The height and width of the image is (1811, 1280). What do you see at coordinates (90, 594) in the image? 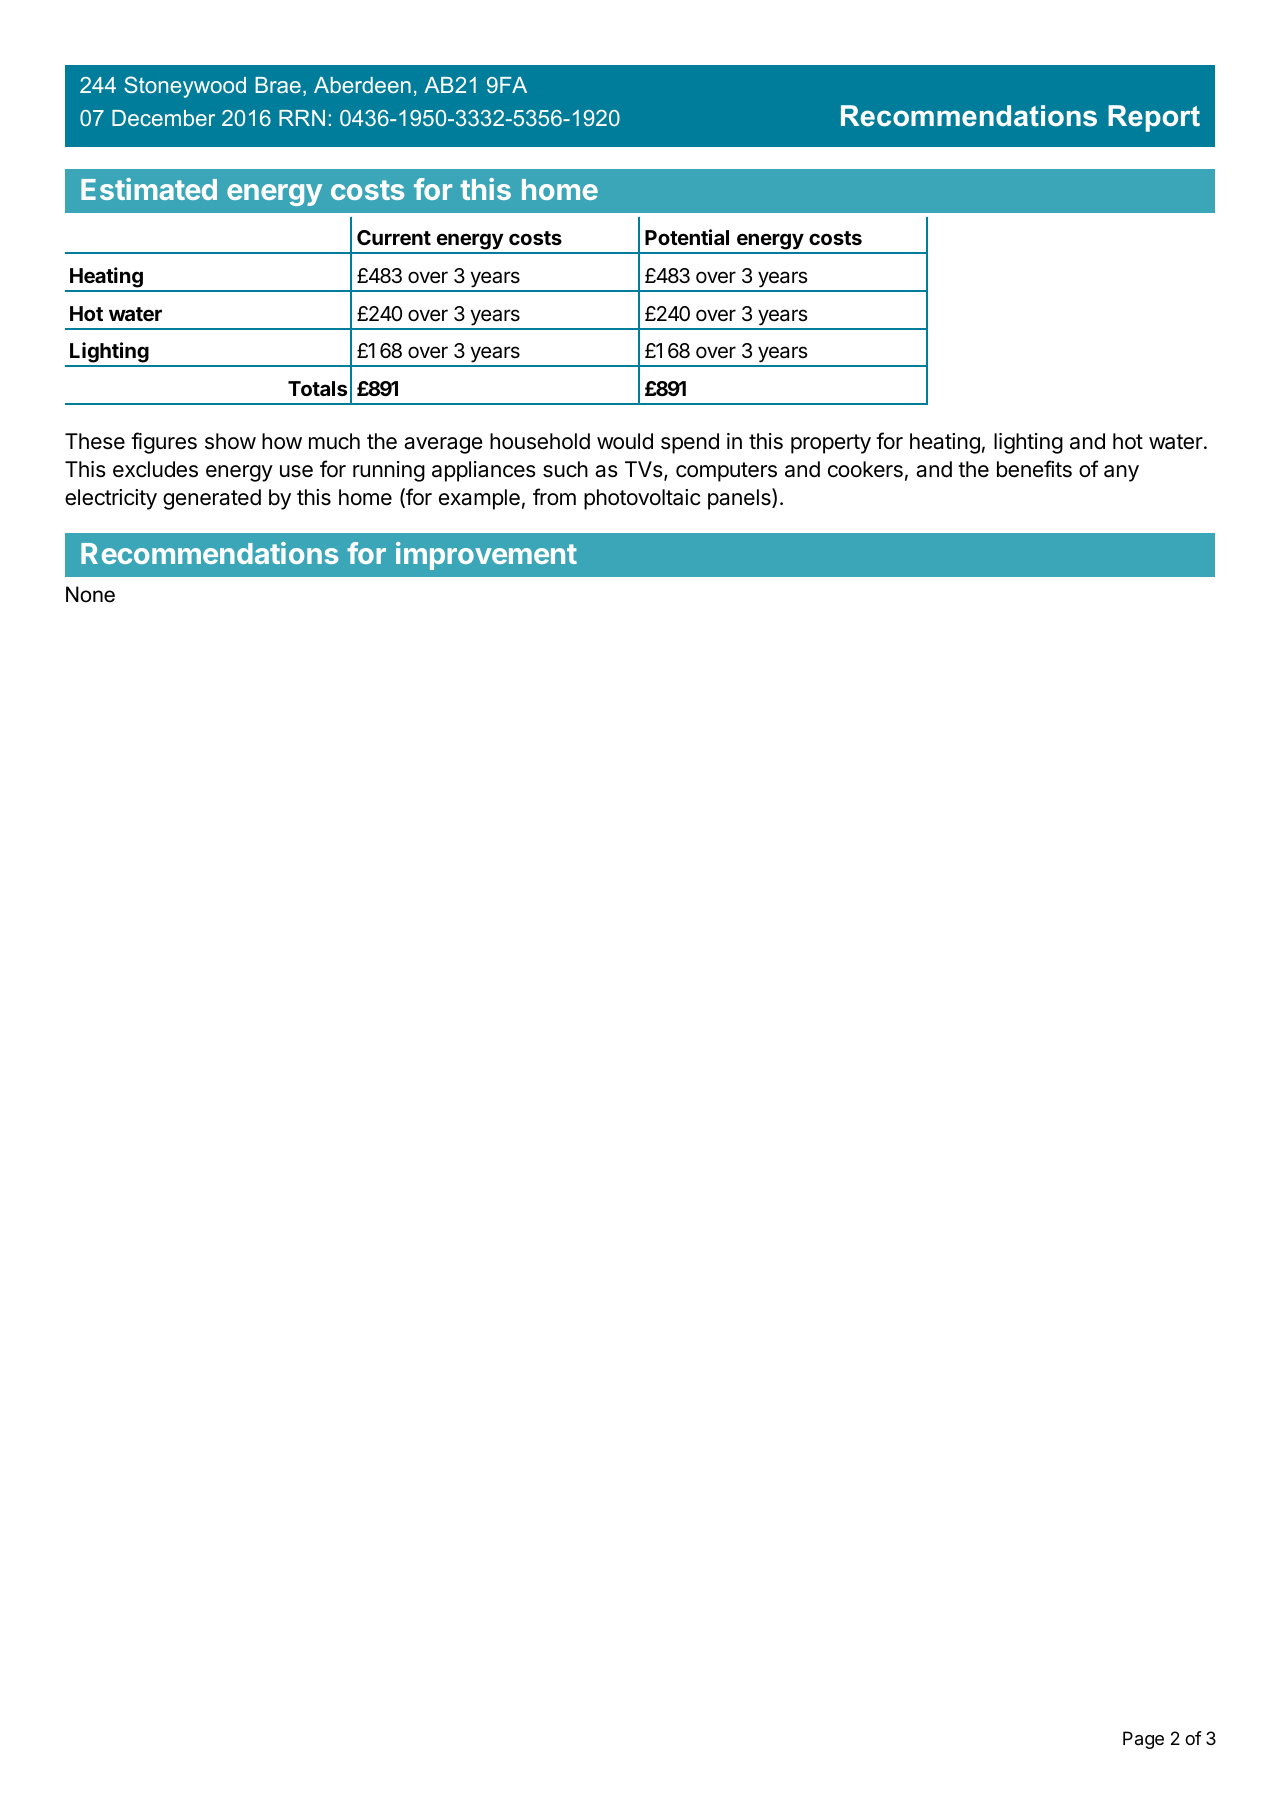
I see `None` at bounding box center [90, 594].
